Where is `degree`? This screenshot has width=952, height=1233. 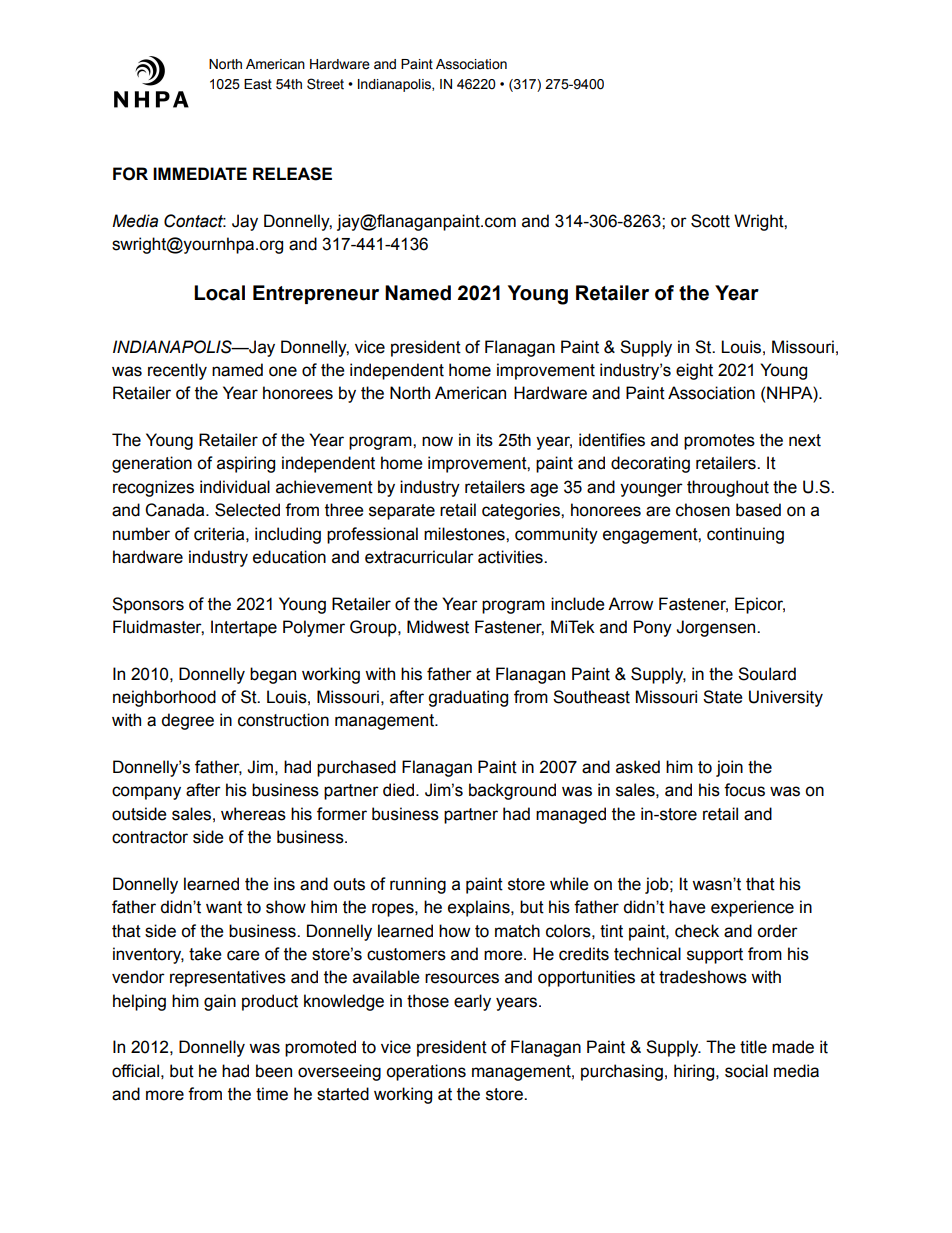
degree is located at coordinates (187, 721).
